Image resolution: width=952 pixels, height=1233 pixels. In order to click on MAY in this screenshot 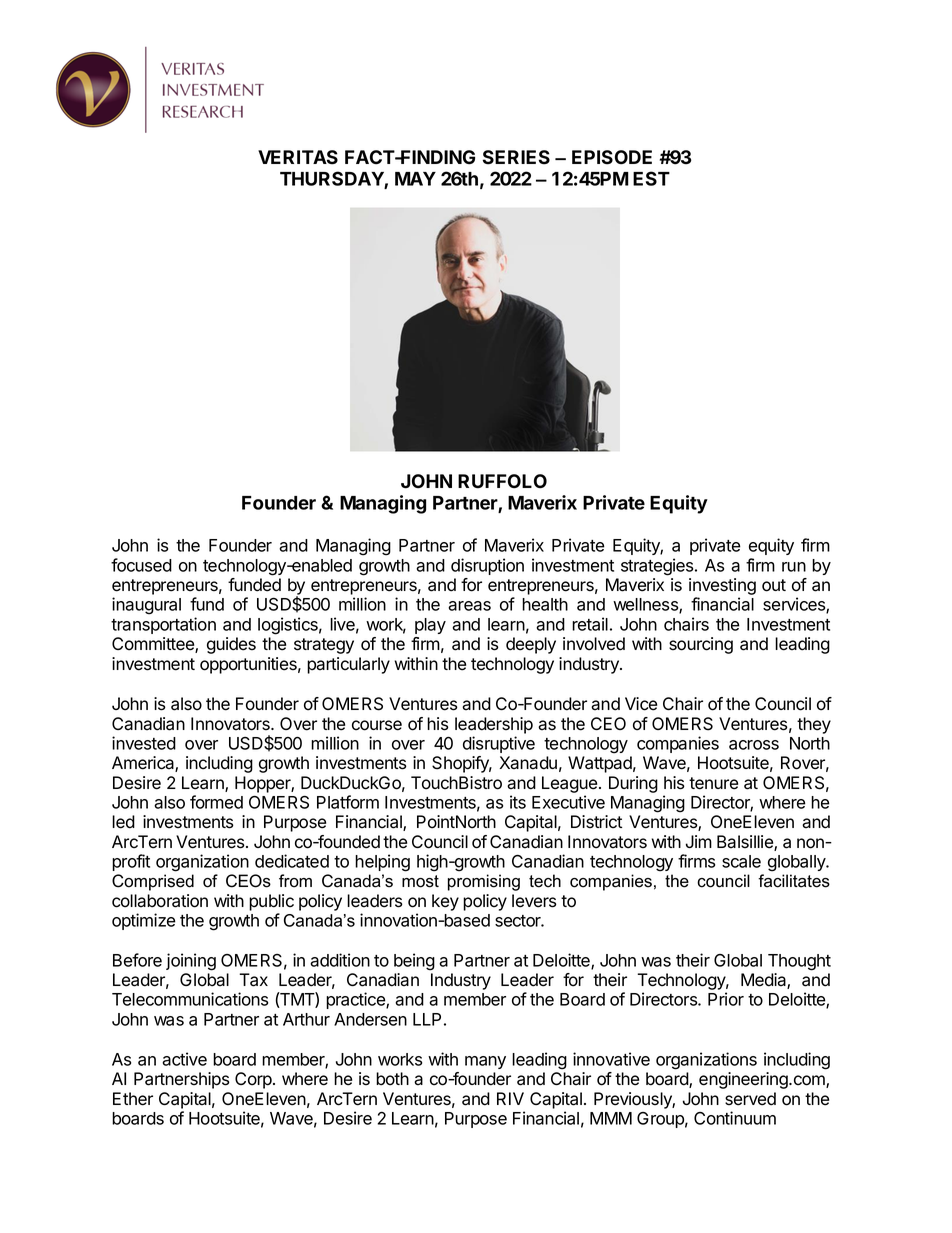, I will do `click(415, 179)`.
